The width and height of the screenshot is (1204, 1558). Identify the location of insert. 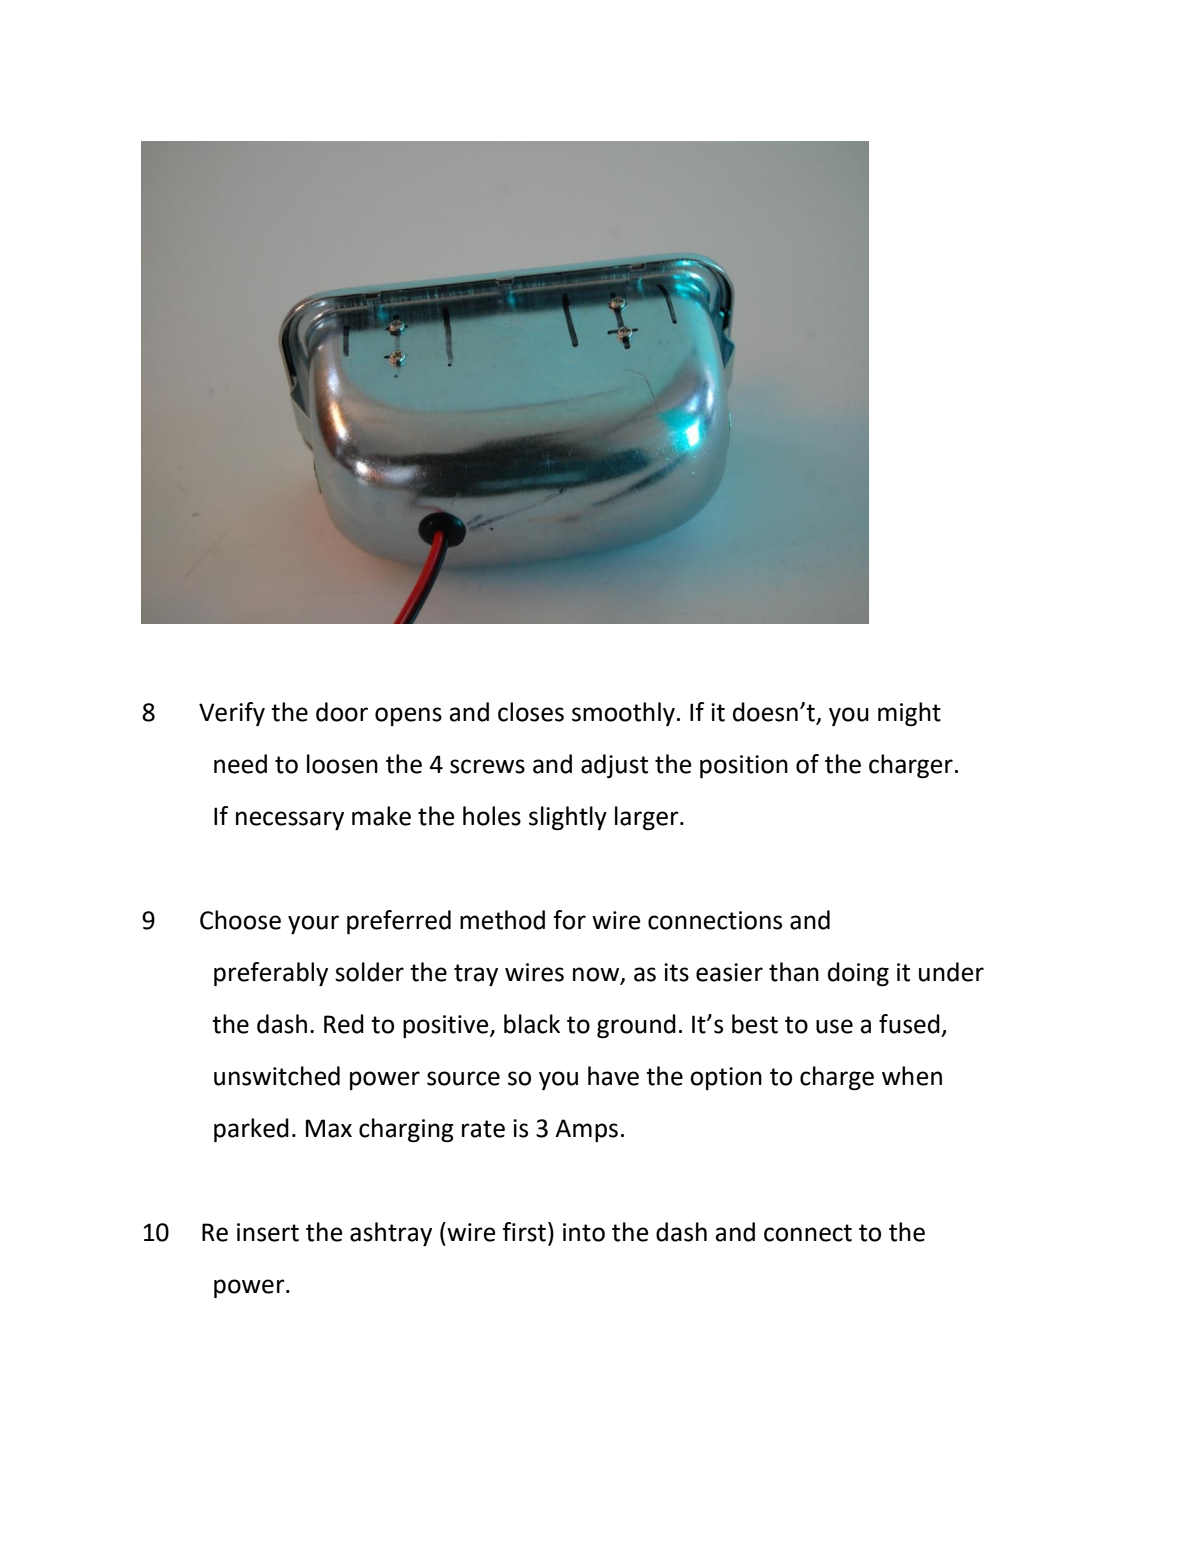
(268, 1232).
